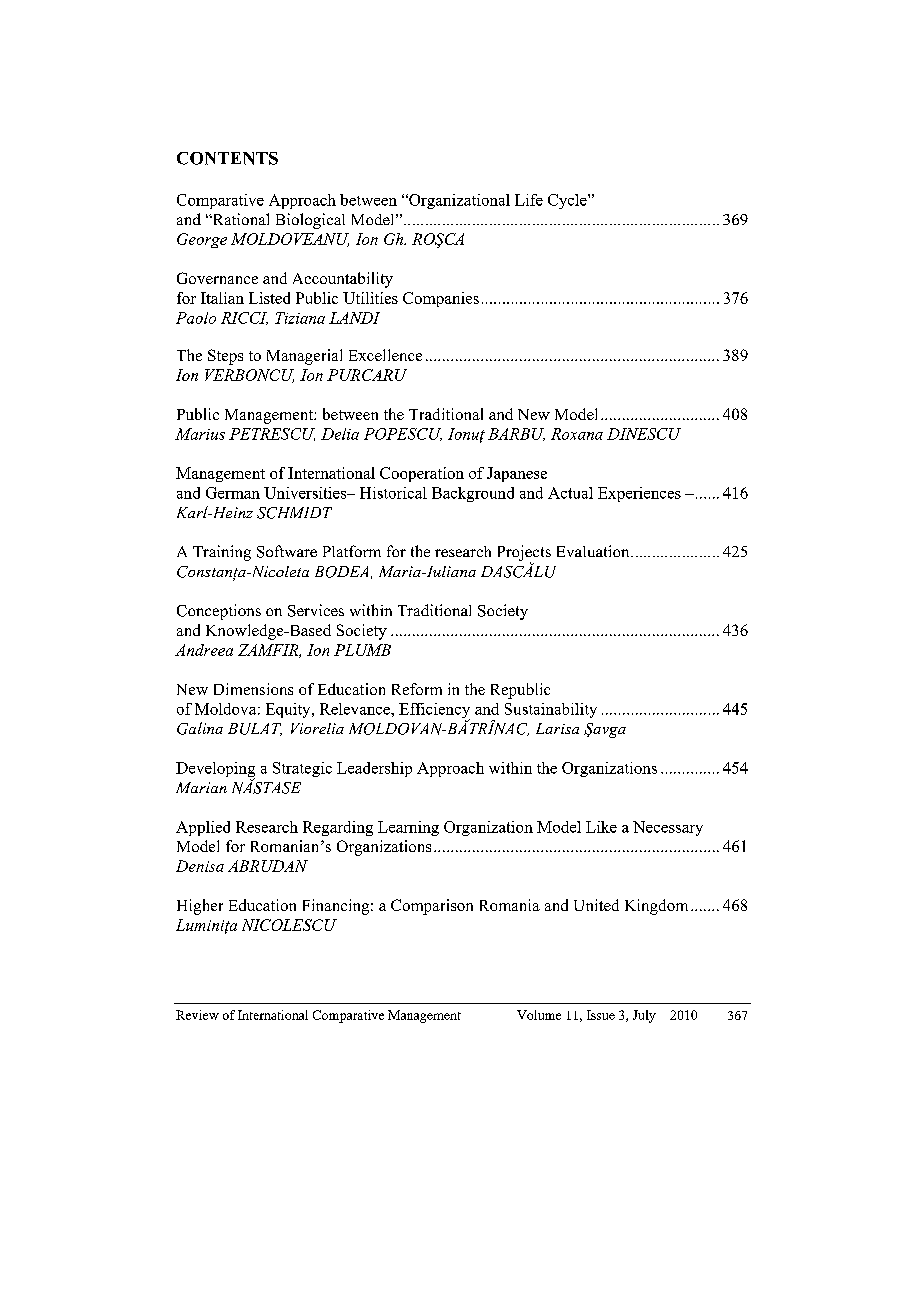 The width and height of the page is (924, 1308). Describe the element at coordinates (568, 201) in the page. I see `Cycle` at that location.
